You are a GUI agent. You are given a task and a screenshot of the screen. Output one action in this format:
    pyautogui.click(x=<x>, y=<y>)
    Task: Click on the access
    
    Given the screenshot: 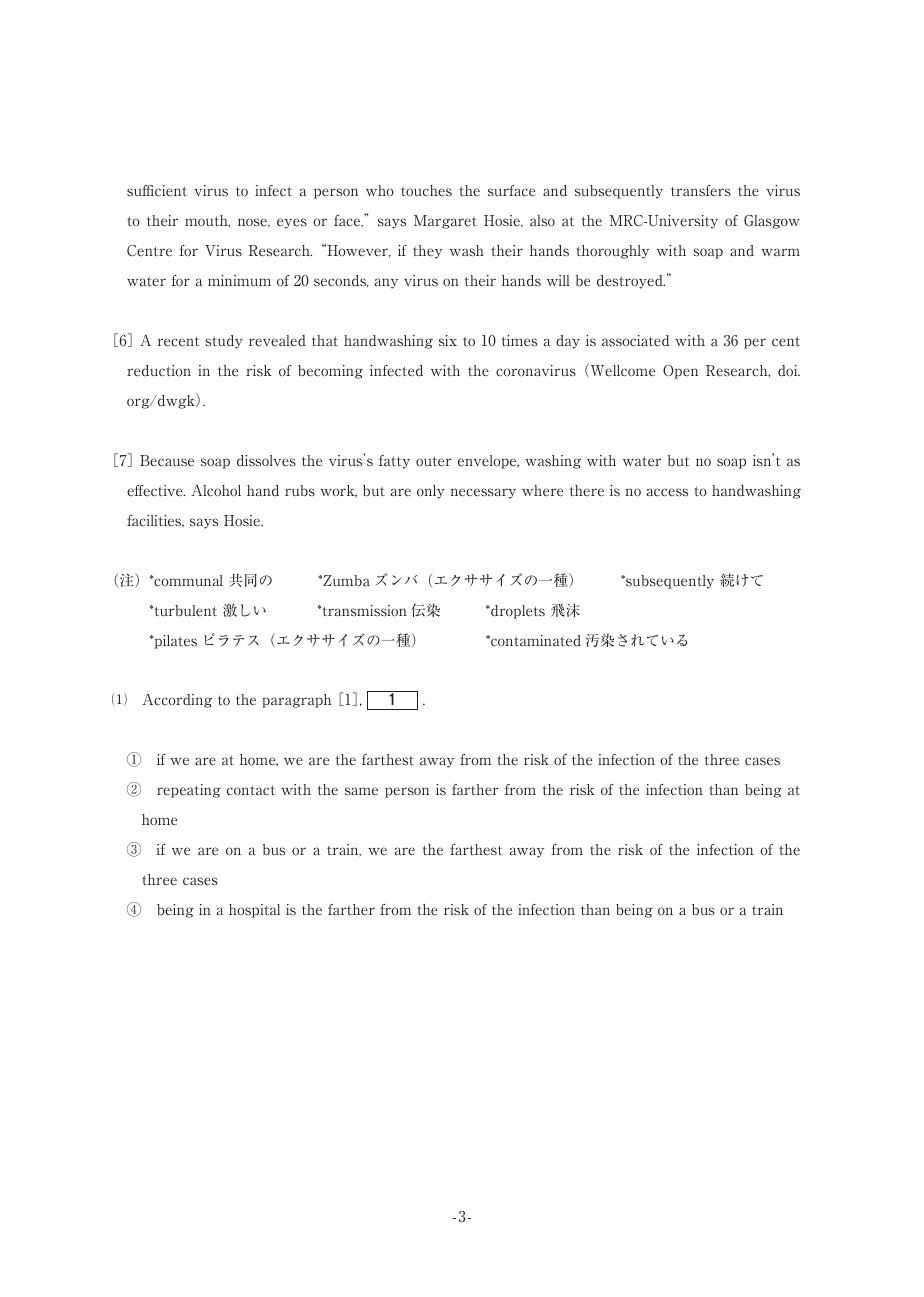 What is the action you would take?
    pyautogui.click(x=667, y=492)
